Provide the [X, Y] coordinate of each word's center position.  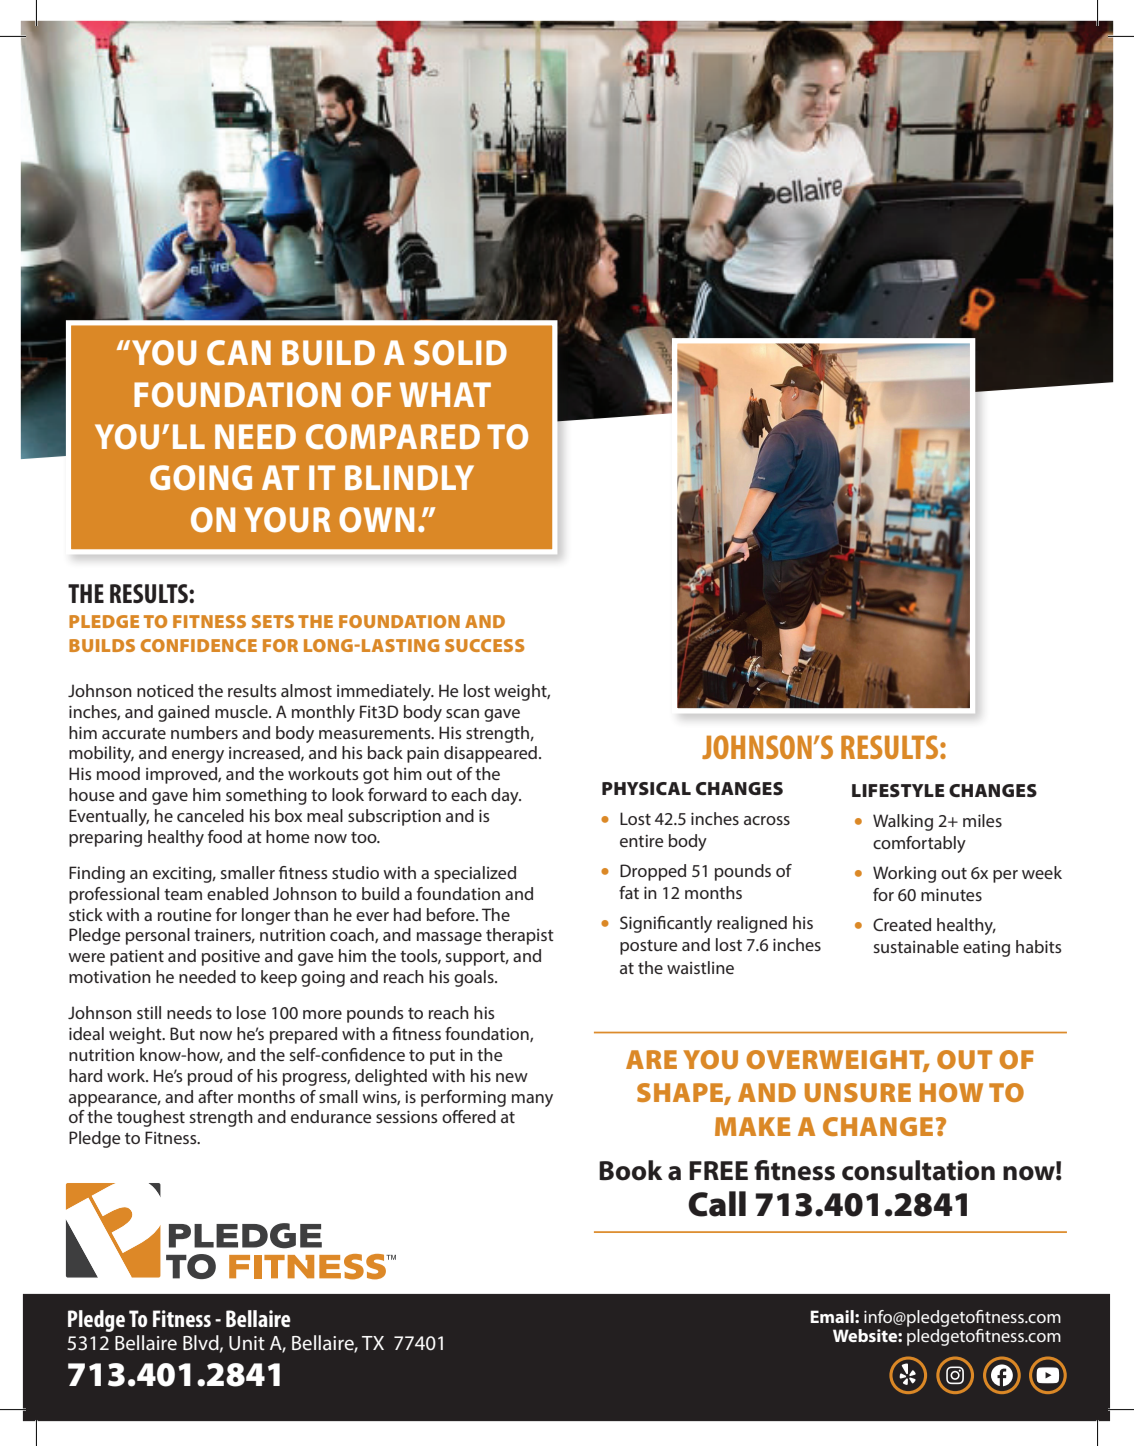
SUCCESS [484, 645]
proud [210, 1077]
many [532, 1100]
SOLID [460, 352]
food [225, 836]
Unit [247, 1343]
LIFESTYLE [898, 790]
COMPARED [393, 436]
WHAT [445, 394]
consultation [918, 1170]
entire [641, 841]
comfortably [919, 844]
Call [717, 1204]
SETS [273, 621]
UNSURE [858, 1092]
